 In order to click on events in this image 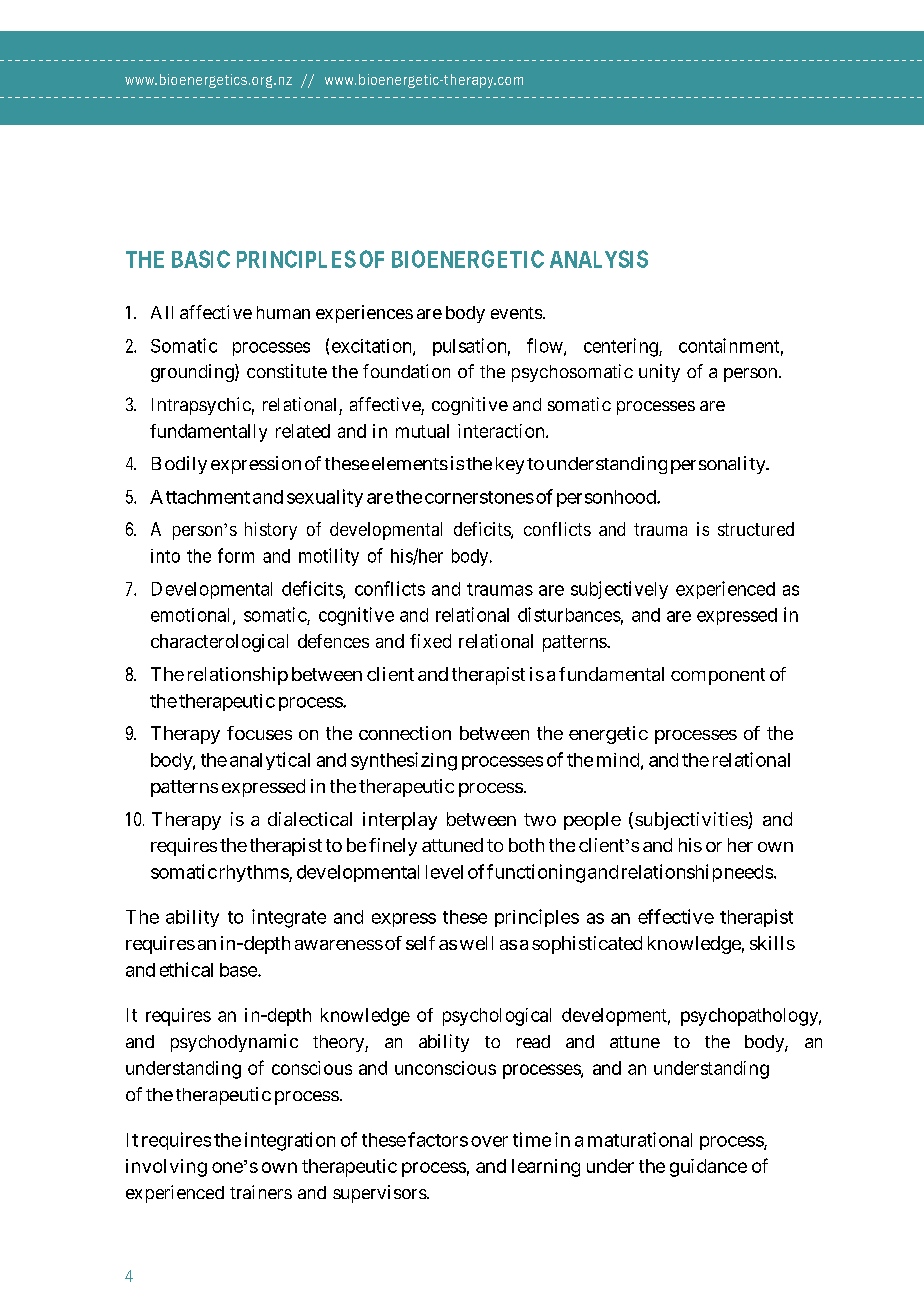, I will do `click(516, 313)`.
